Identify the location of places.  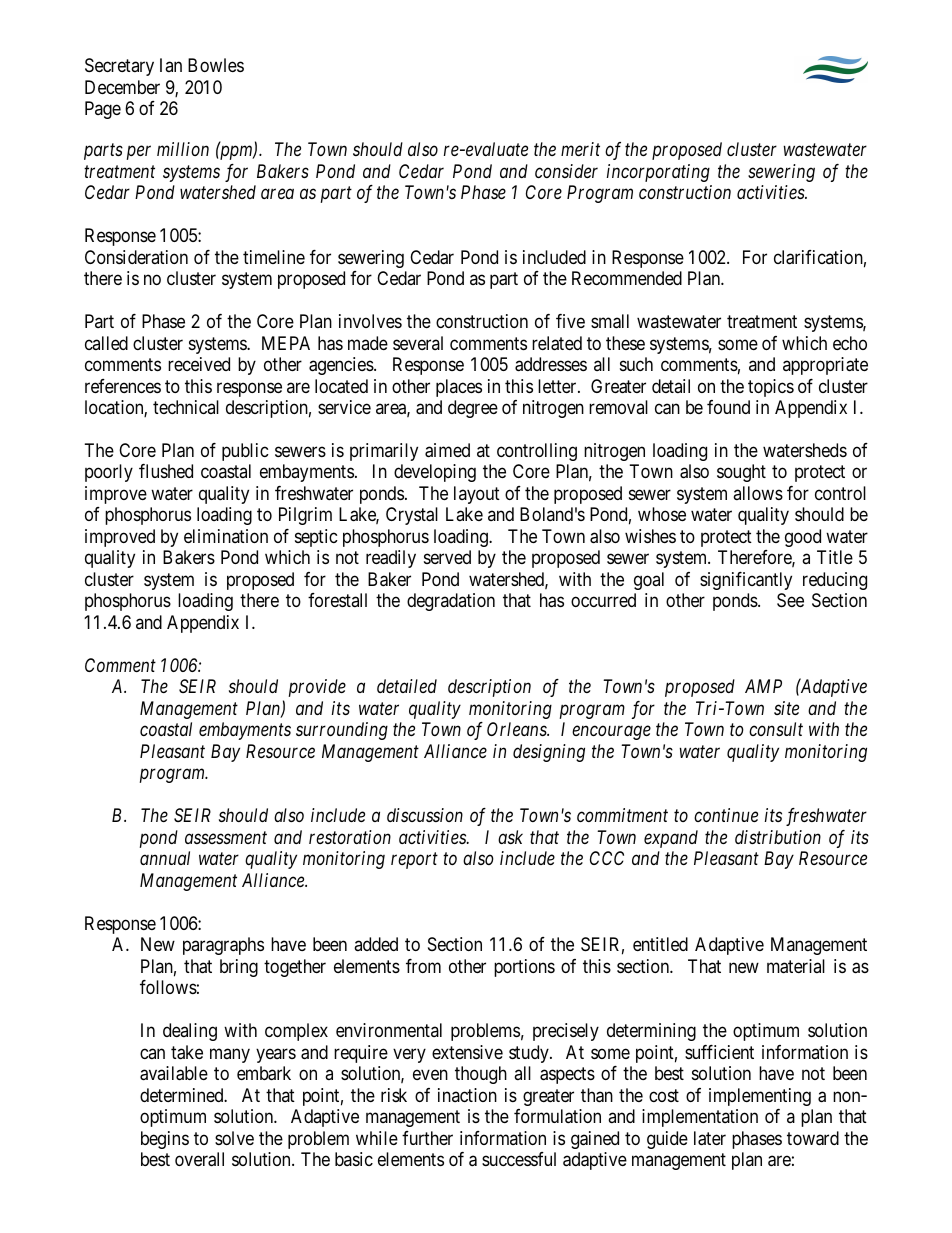
(459, 388).
